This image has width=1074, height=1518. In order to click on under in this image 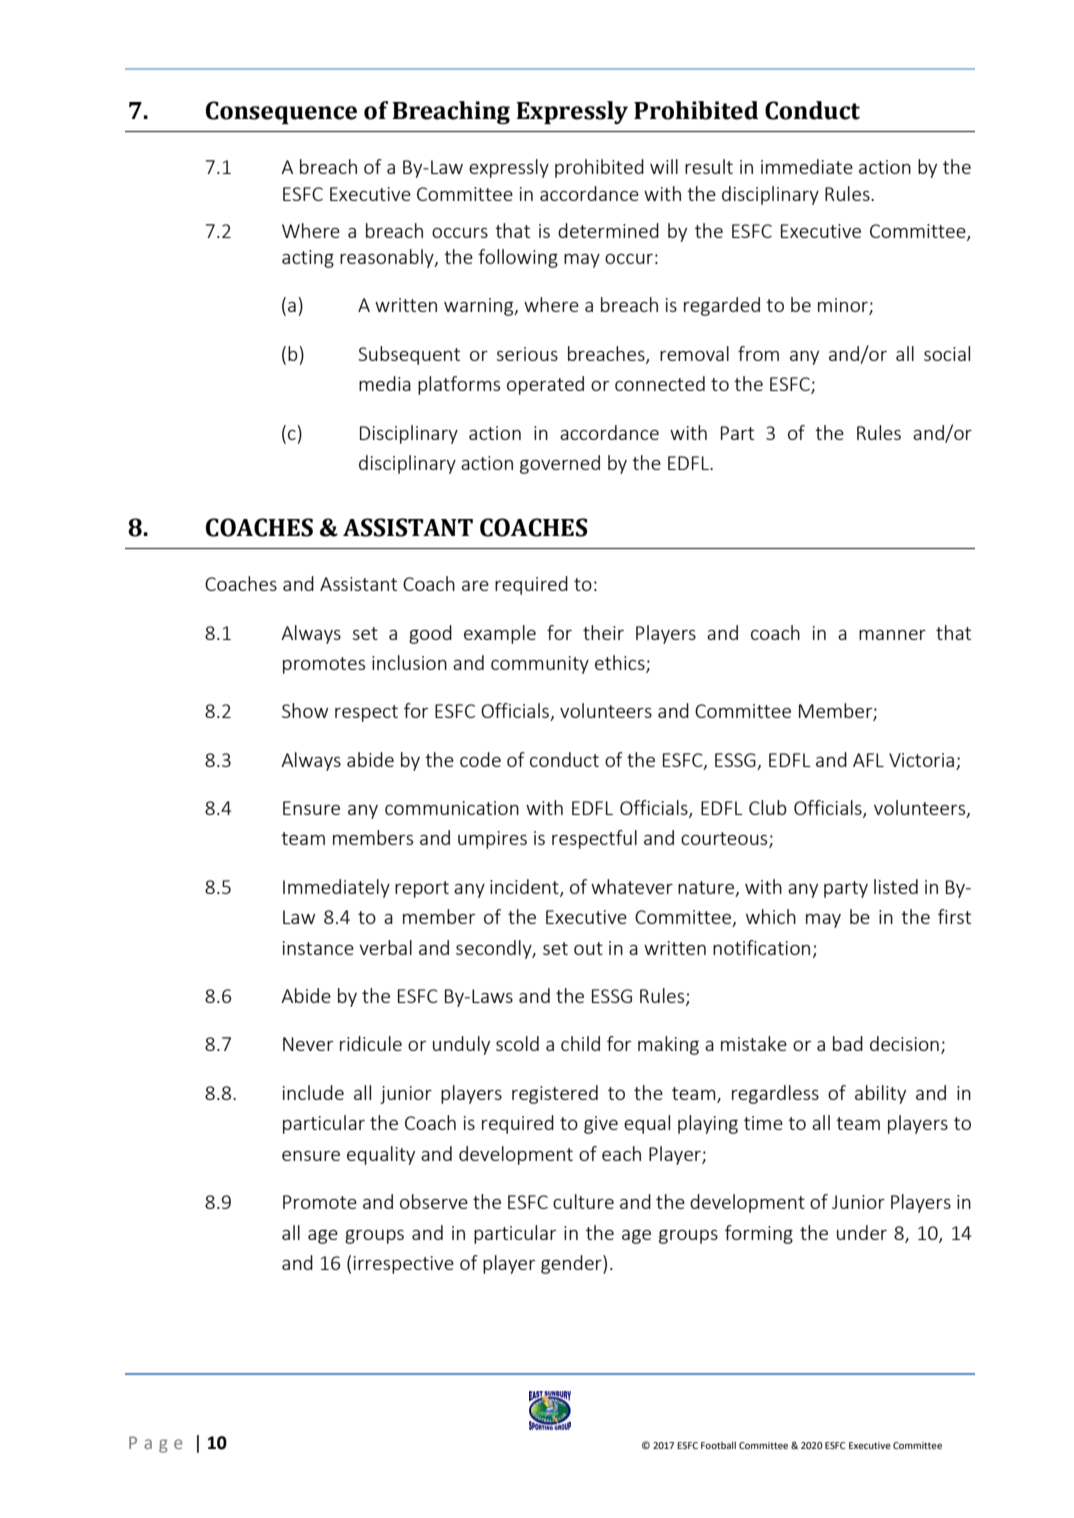, I will do `click(862, 1232)`.
